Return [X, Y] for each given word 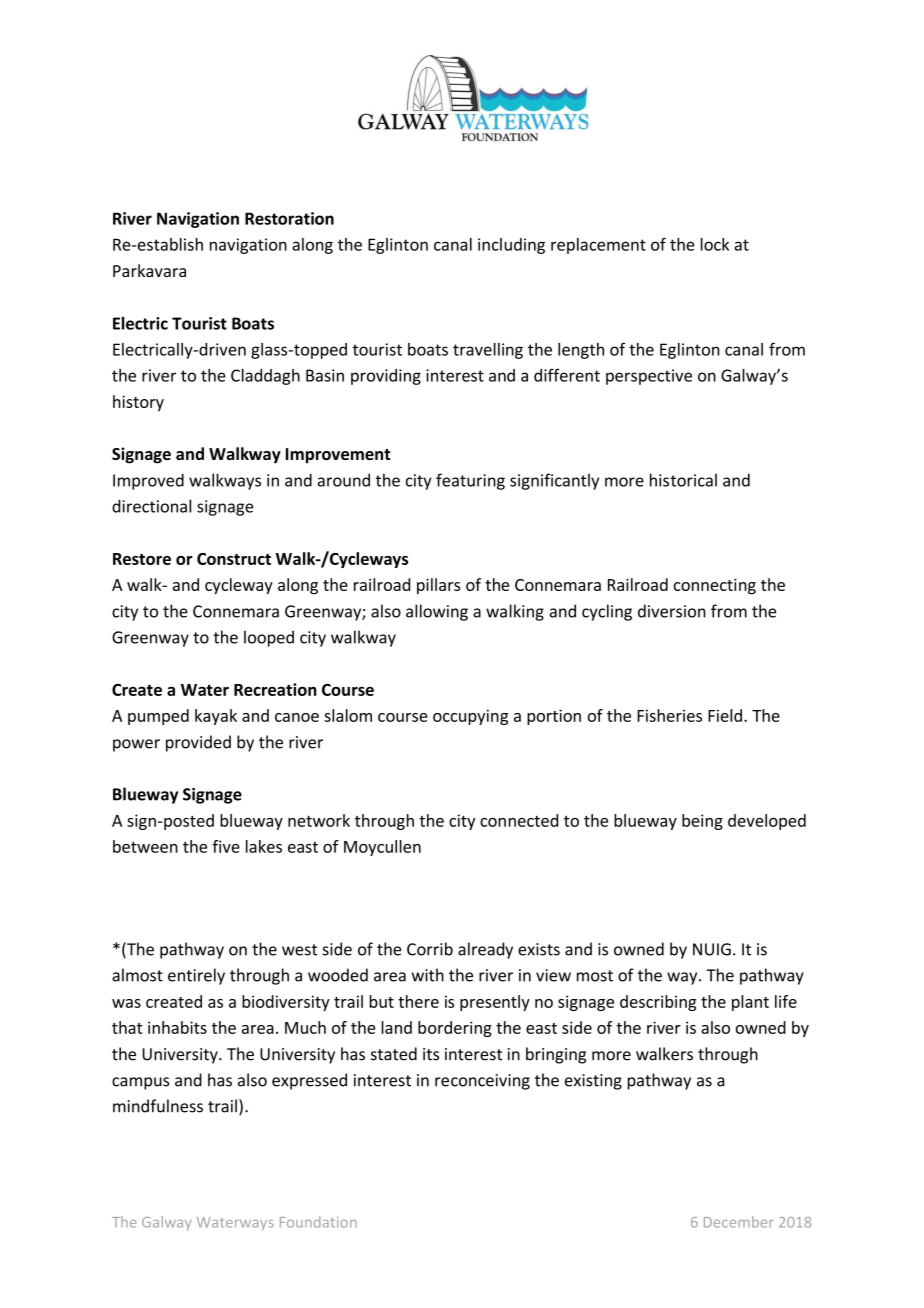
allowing [437, 612]
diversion [672, 611]
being [702, 822]
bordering [455, 1029]
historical [683, 480]
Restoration [289, 218]
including [511, 246]
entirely [196, 976]
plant [750, 1003]
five [226, 846]
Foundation [318, 1222]
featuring [470, 481]
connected [519, 820]
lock [715, 244]
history [138, 403]
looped [269, 638]
